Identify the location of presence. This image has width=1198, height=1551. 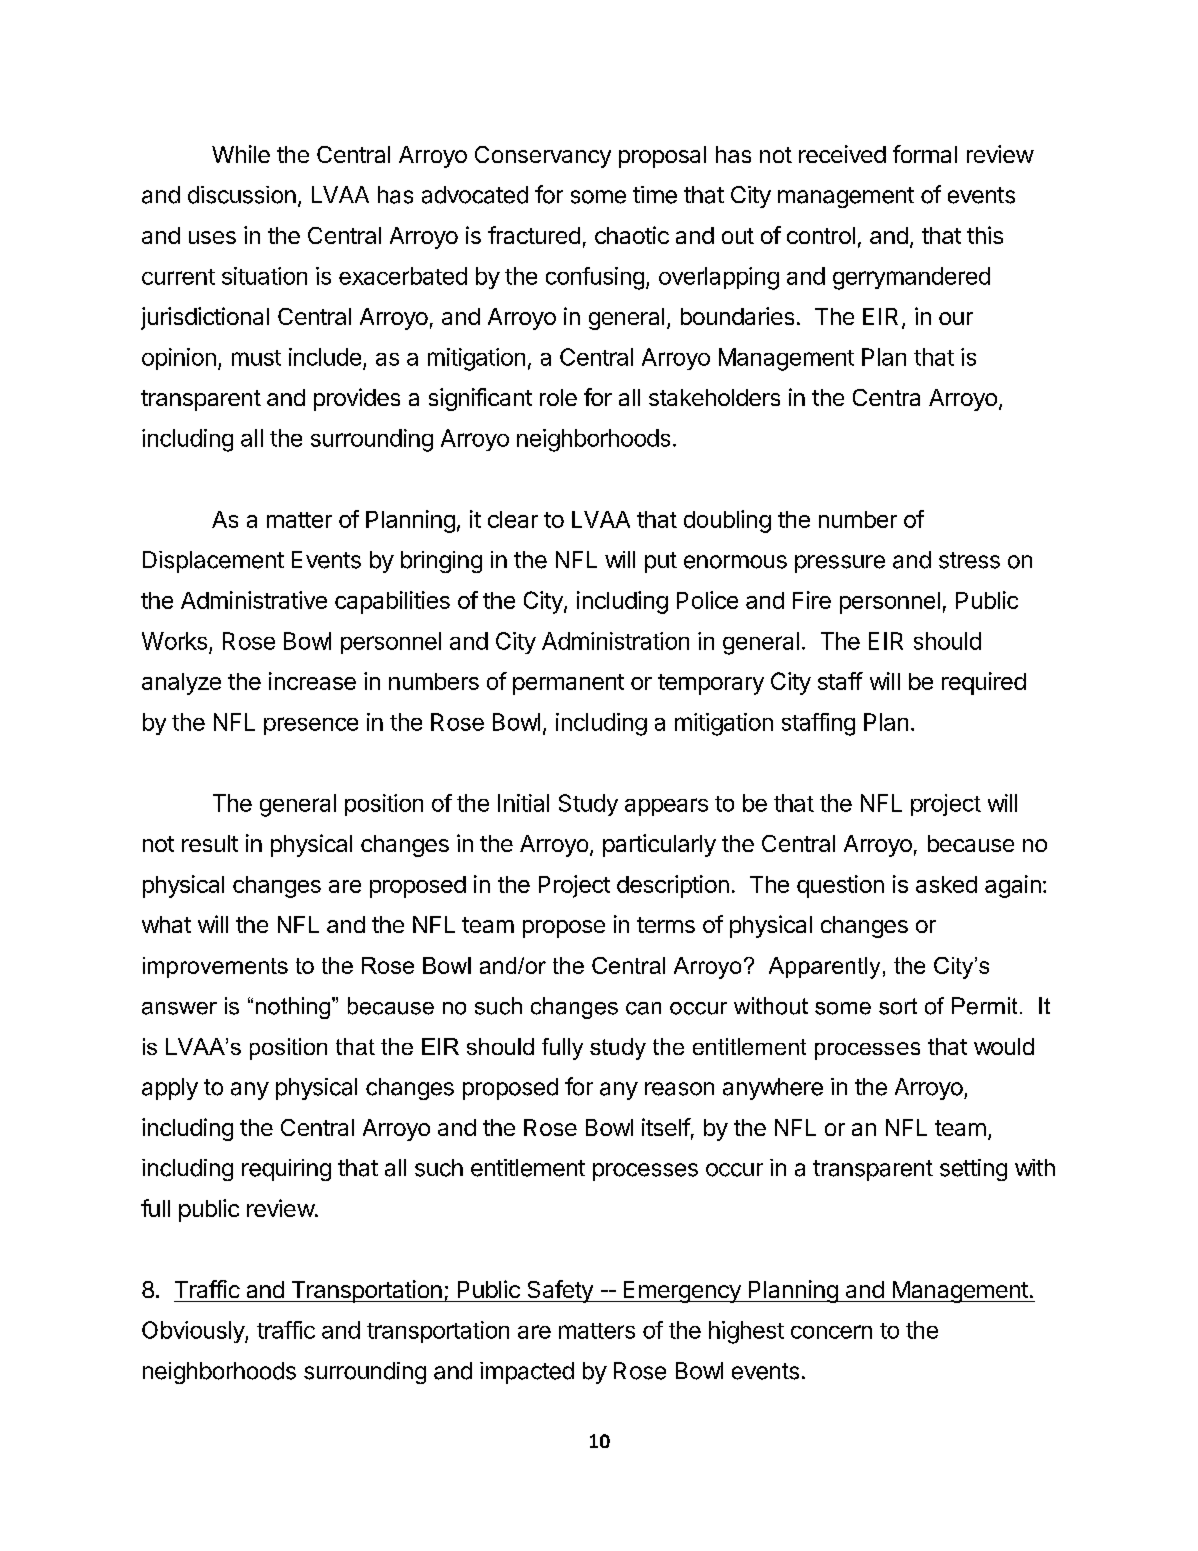
(311, 726).
